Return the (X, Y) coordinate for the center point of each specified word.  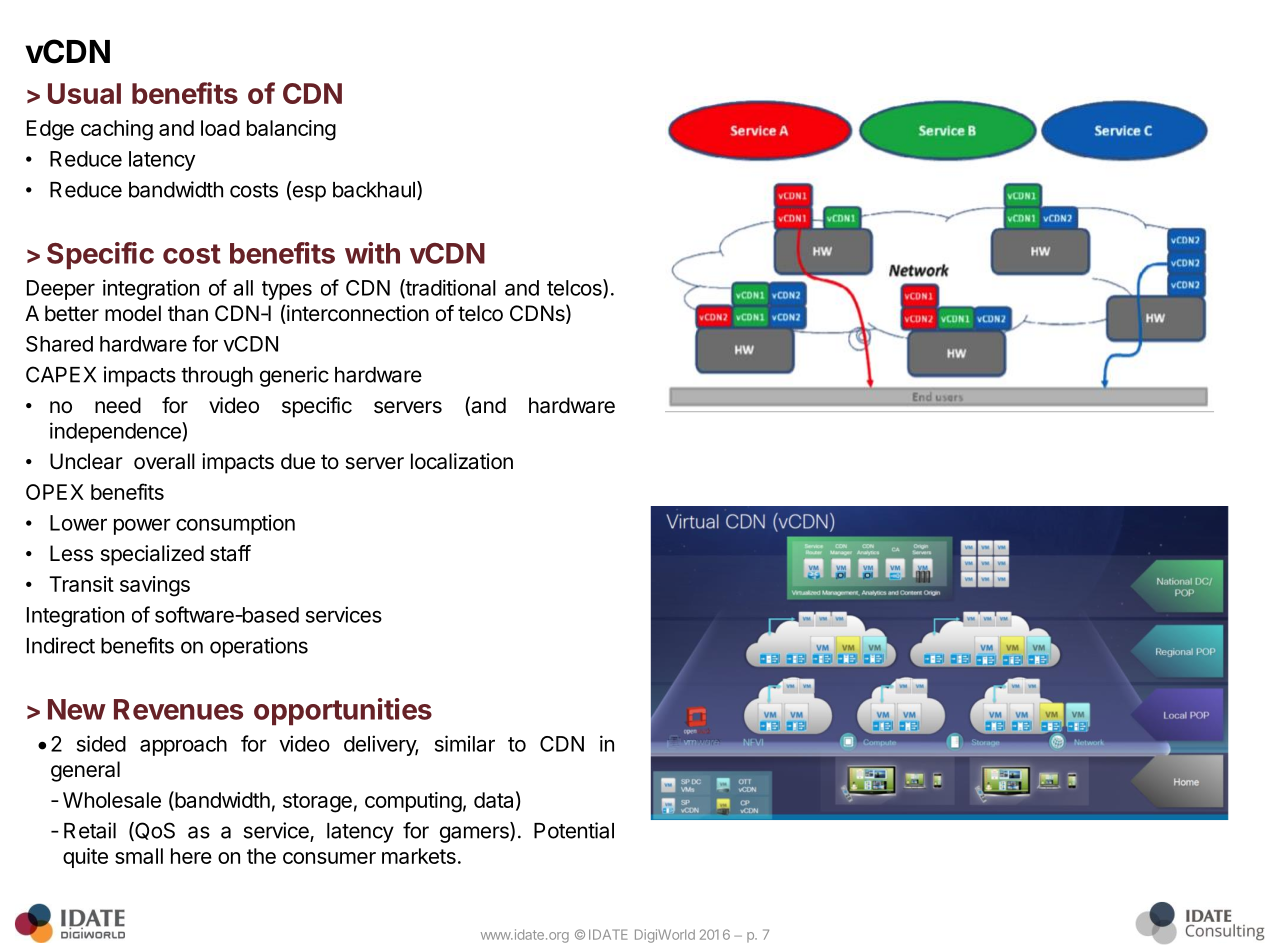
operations (259, 647)
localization (462, 461)
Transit (81, 584)
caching (117, 130)
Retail (90, 830)
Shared (59, 344)
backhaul (374, 190)
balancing (291, 130)
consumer (329, 858)
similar (465, 743)
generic (294, 376)
